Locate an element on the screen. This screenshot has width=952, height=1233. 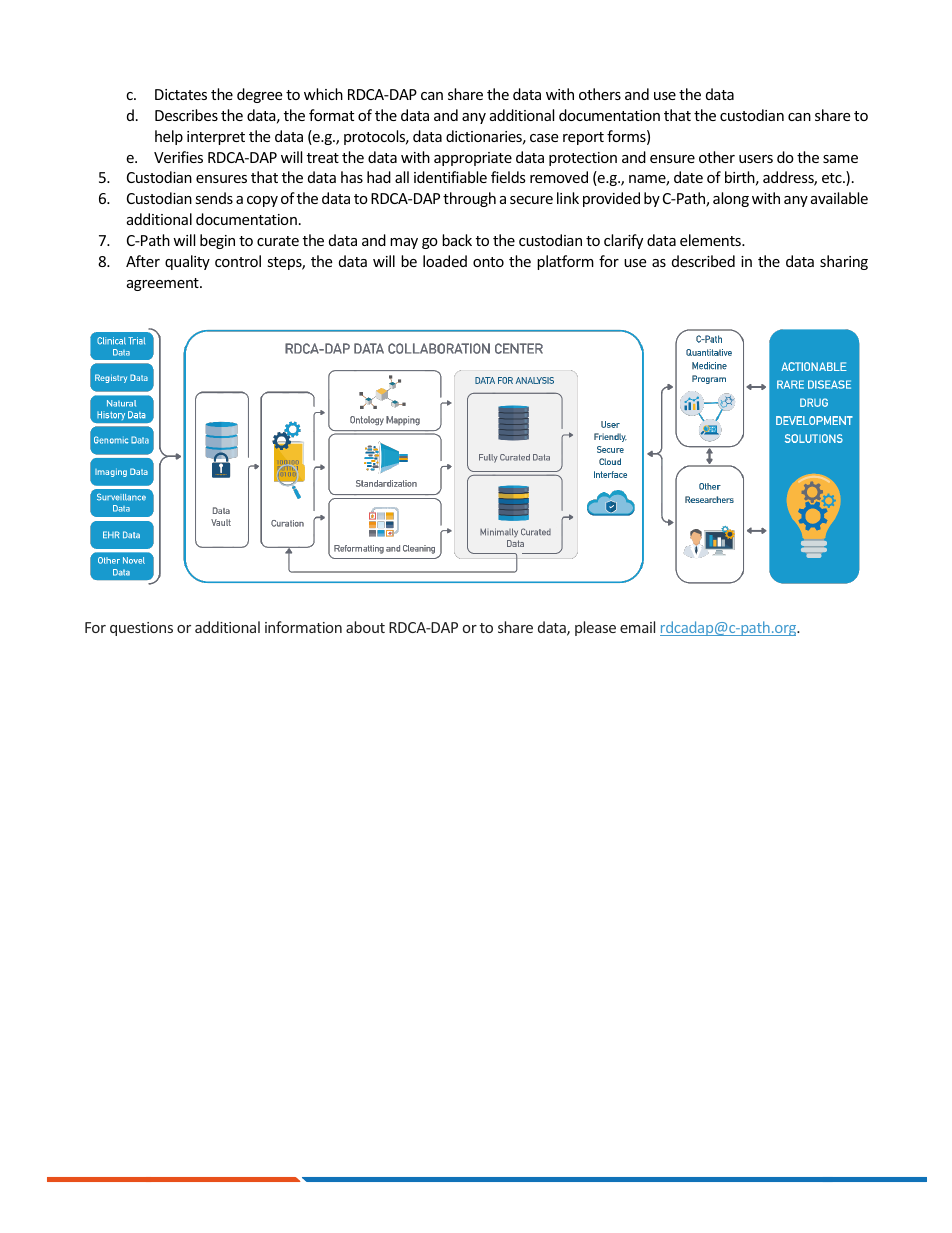
users is located at coordinates (756, 159).
